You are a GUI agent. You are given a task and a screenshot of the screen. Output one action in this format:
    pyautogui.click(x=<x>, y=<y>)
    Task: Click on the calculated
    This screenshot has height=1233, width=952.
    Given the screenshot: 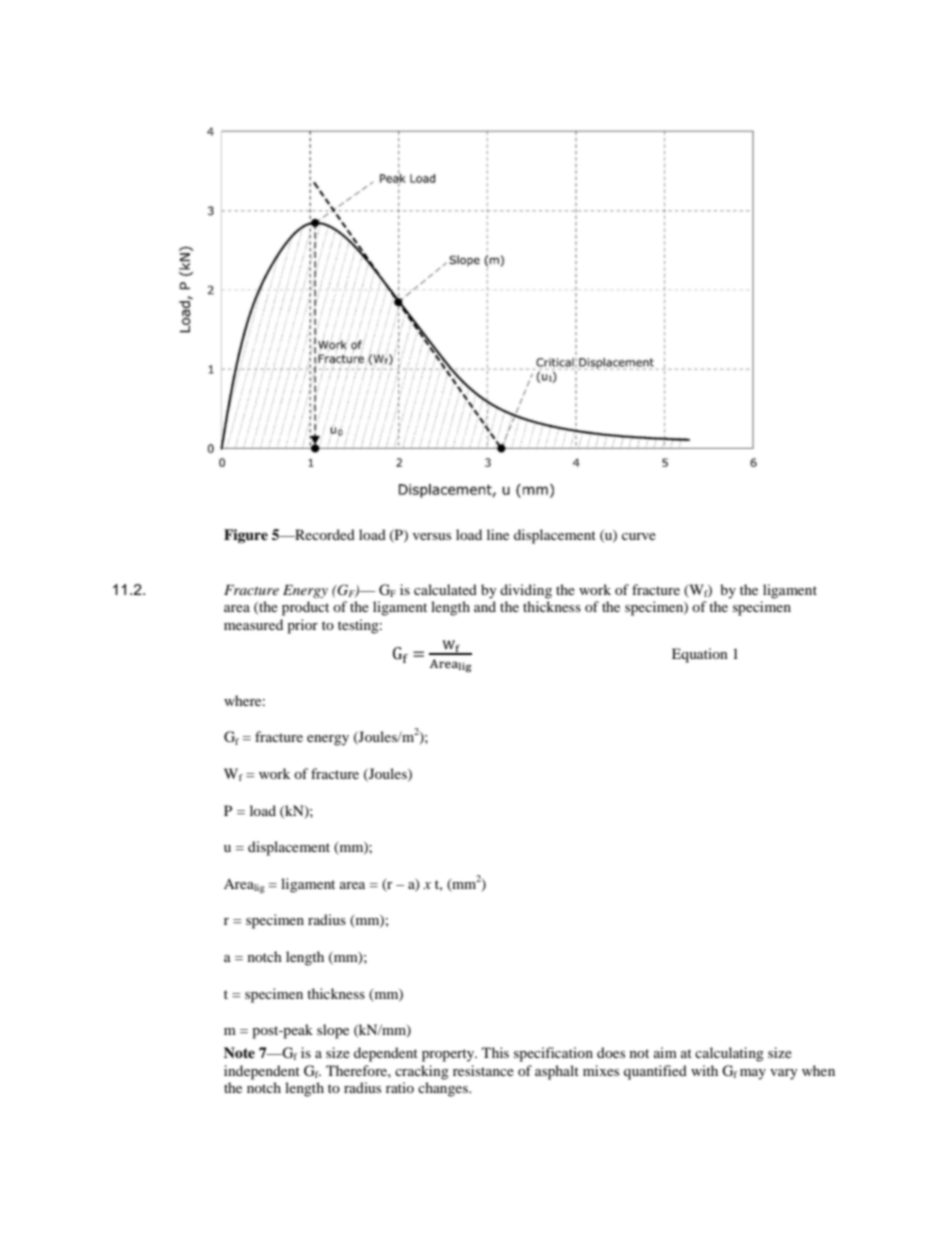 What is the action you would take?
    pyautogui.click(x=445, y=589)
